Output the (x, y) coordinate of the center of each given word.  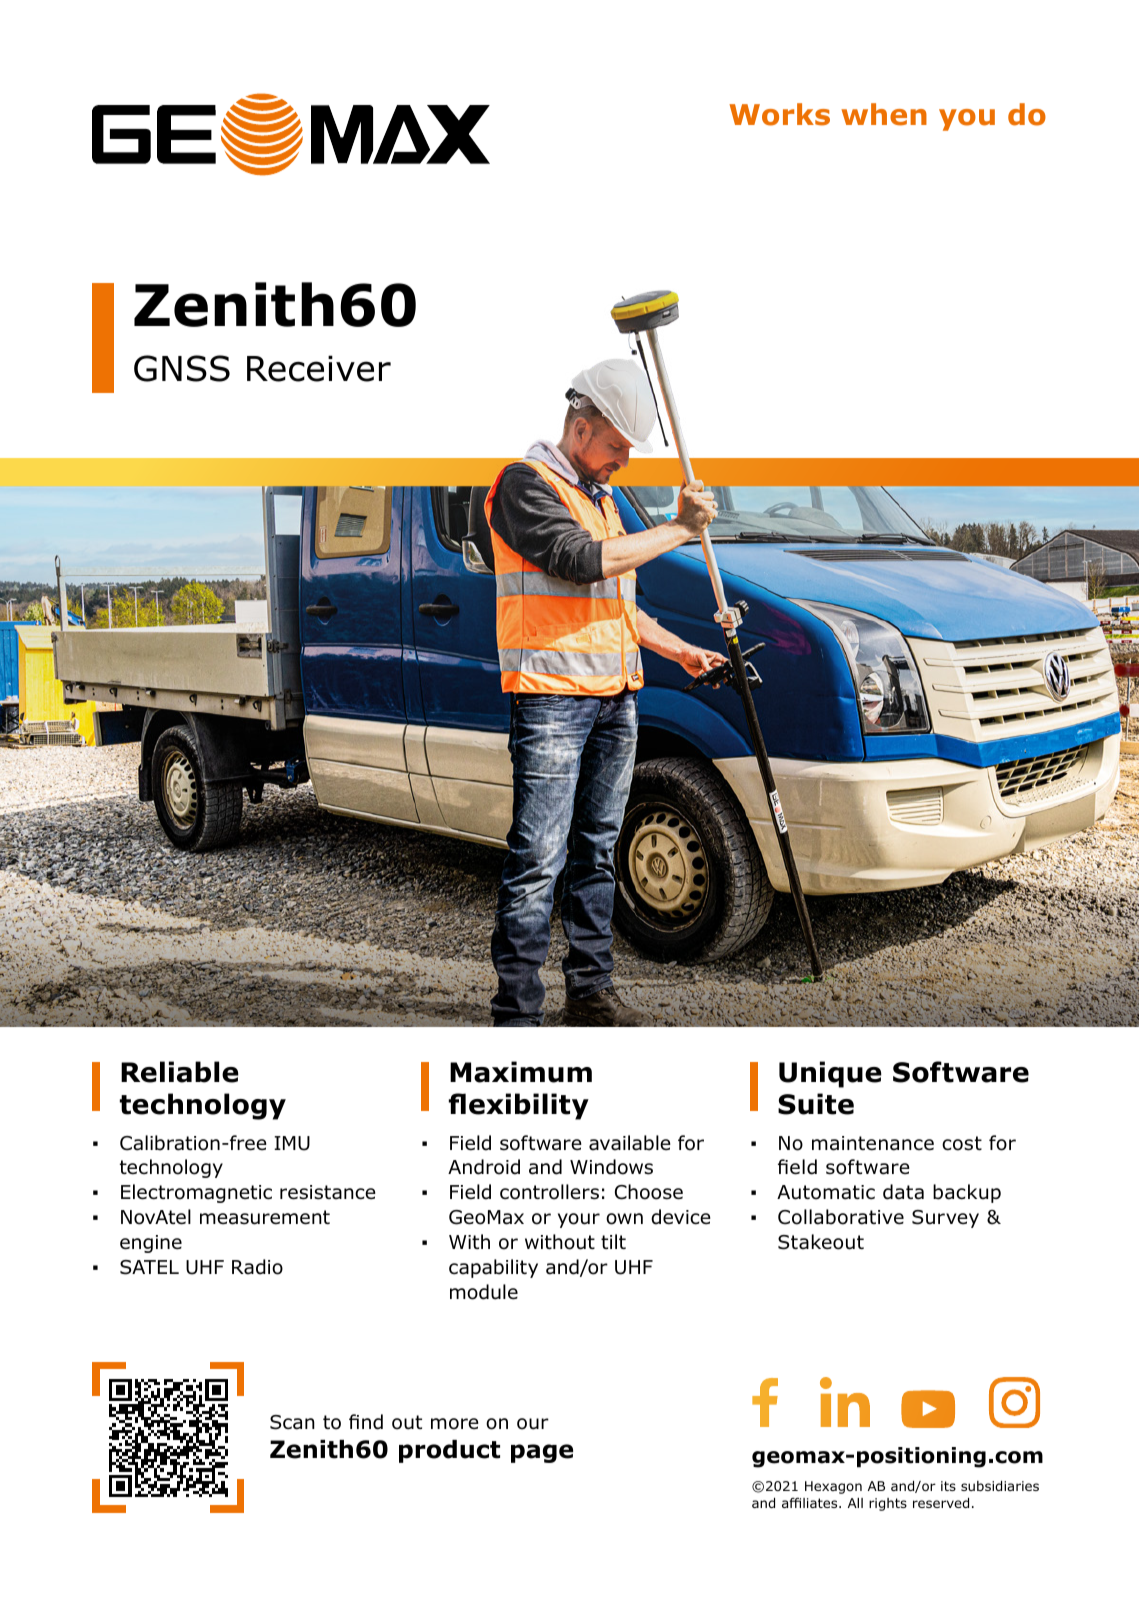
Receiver (319, 368)
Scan (292, 1422)
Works (779, 114)
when (884, 114)
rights (888, 1504)
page (542, 1453)
